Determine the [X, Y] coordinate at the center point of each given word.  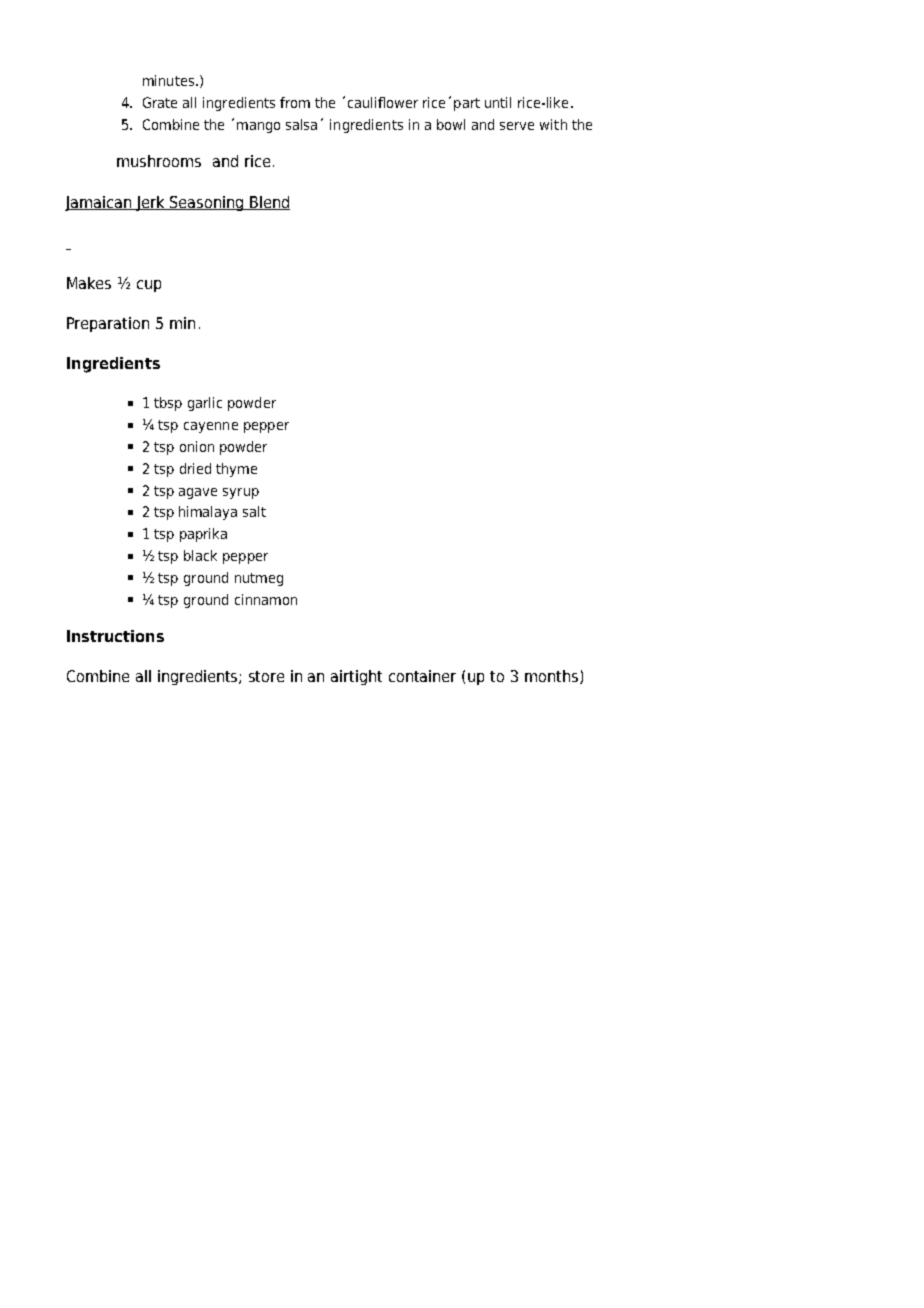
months [551, 676]
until [498, 102]
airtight [356, 677]
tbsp [168, 404]
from [295, 102]
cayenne [211, 427]
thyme [236, 470]
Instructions [115, 636]
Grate [160, 102]
